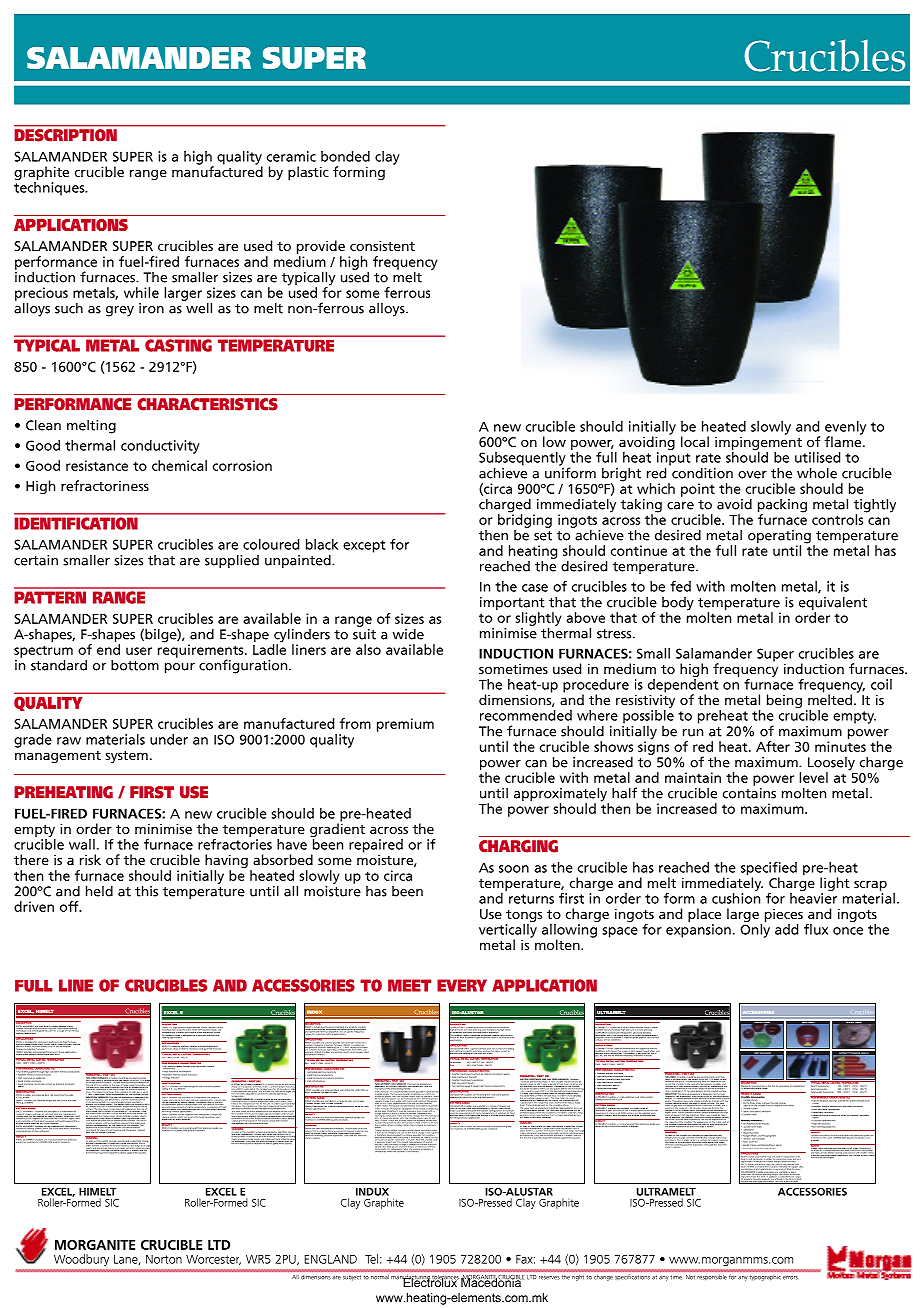 Image resolution: width=924 pixels, height=1308 pixels. I want to click on complement, so click(798, 1086).
